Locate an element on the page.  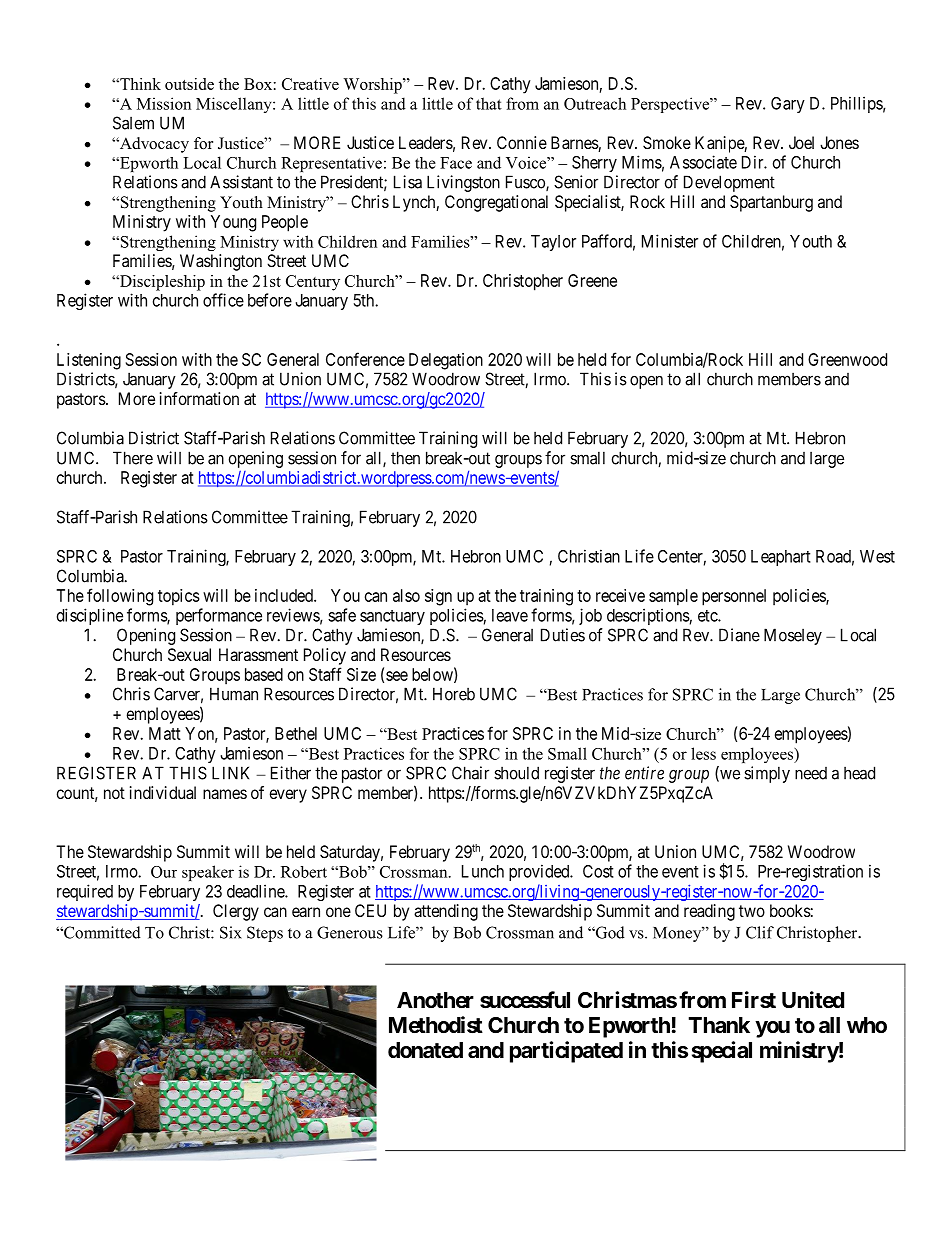
West is located at coordinates (877, 556).
